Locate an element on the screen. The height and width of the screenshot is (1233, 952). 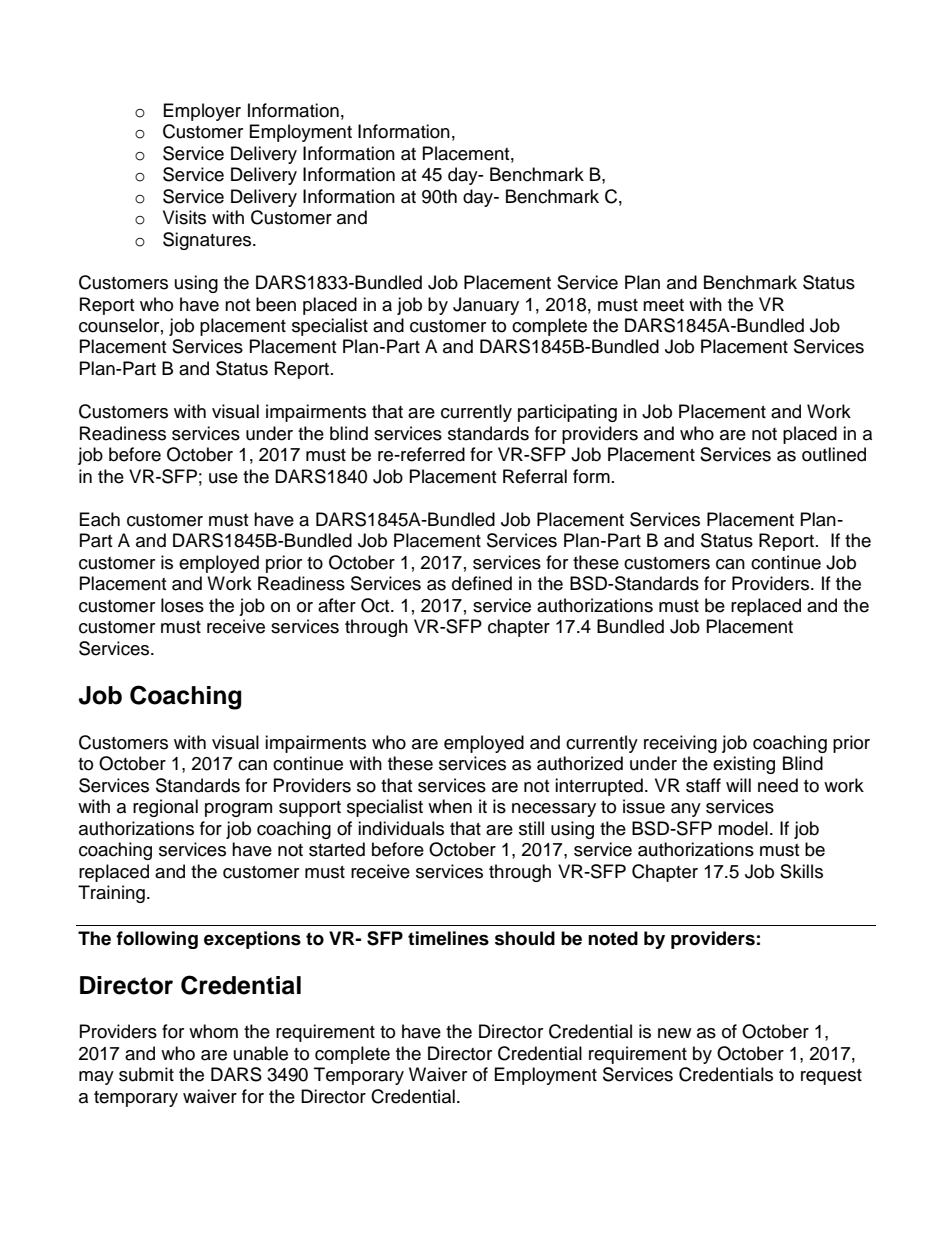
meet is located at coordinates (663, 305).
